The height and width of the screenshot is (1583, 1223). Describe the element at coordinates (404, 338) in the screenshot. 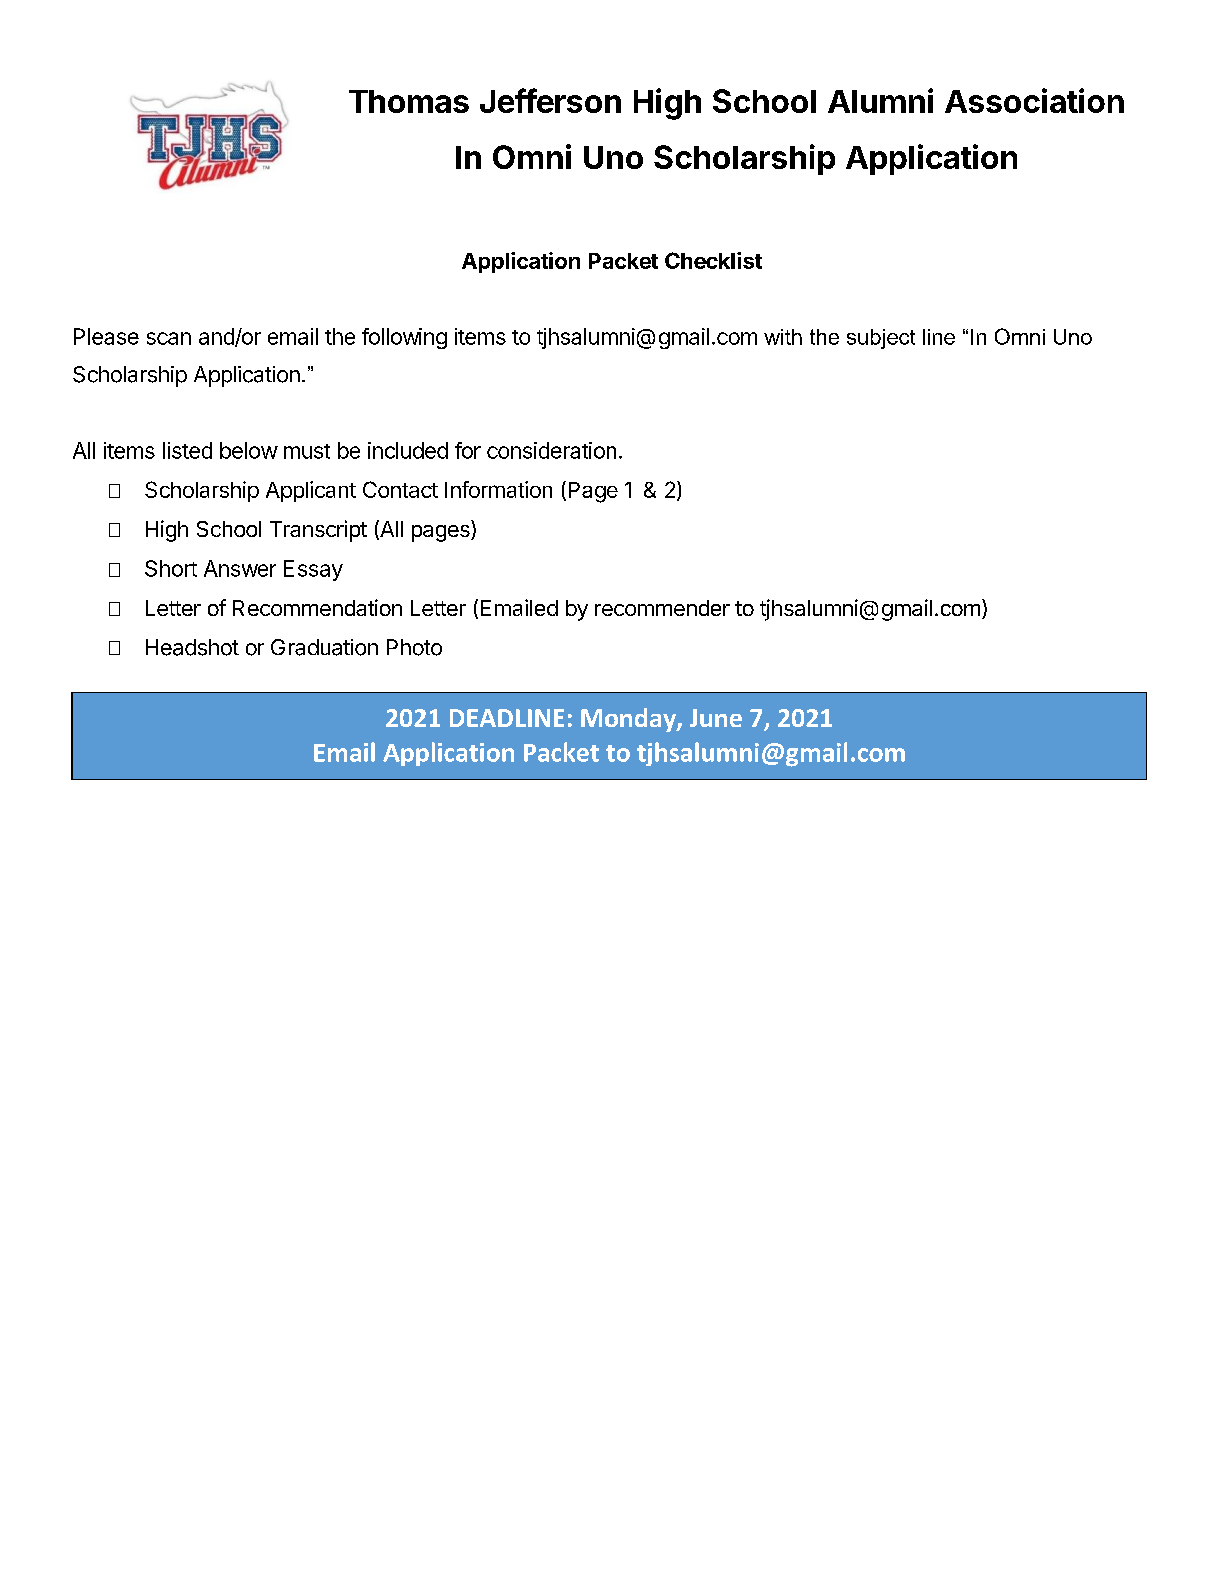

I see `following` at that location.
